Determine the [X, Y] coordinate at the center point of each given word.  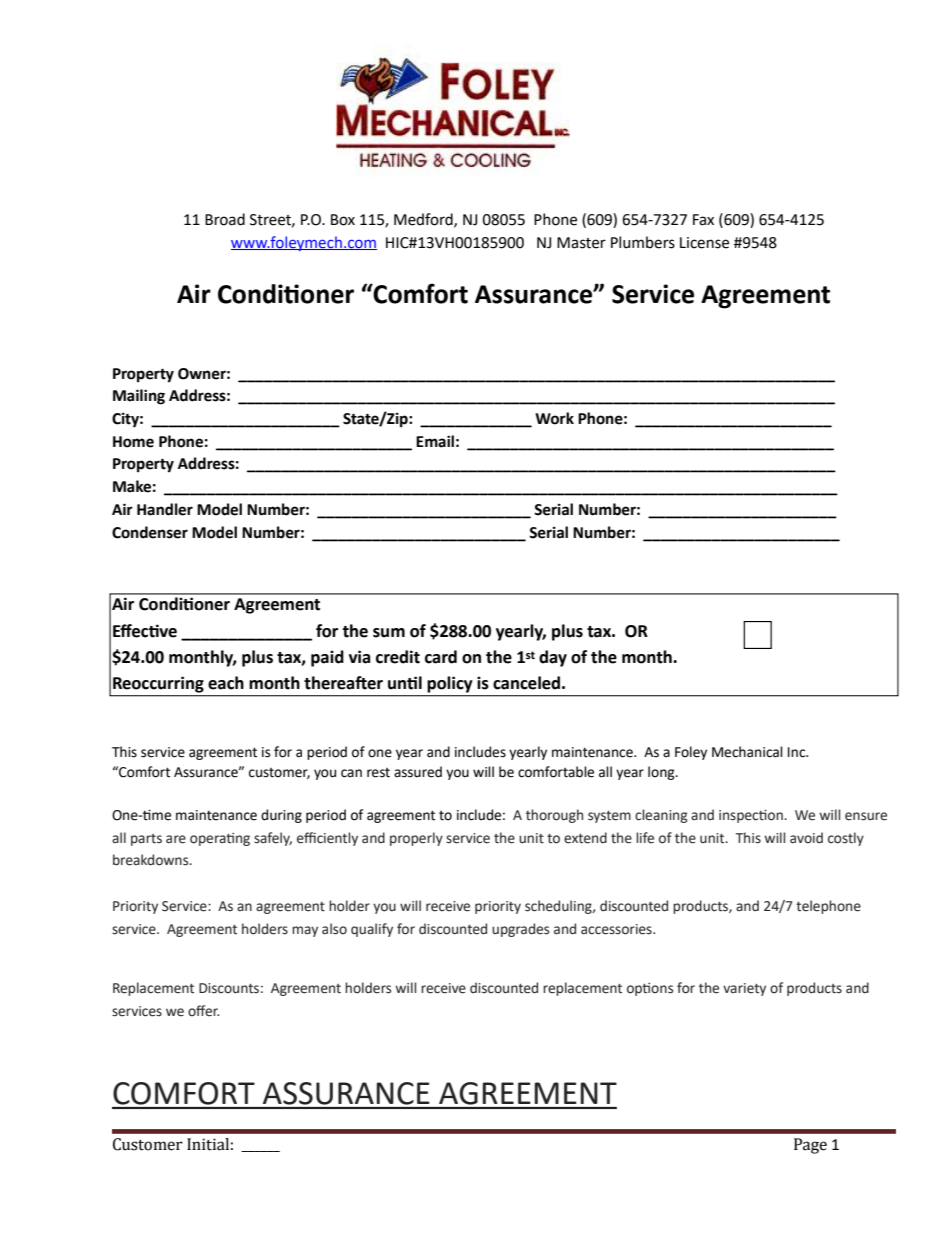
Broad [225, 219]
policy [450, 684]
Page [810, 1146]
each [226, 683]
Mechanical [747, 752]
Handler [165, 509]
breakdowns [152, 860]
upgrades [520, 930]
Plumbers [643, 242]
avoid [806, 838]
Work [554, 418]
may [305, 931]
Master [581, 243]
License [704, 243]
